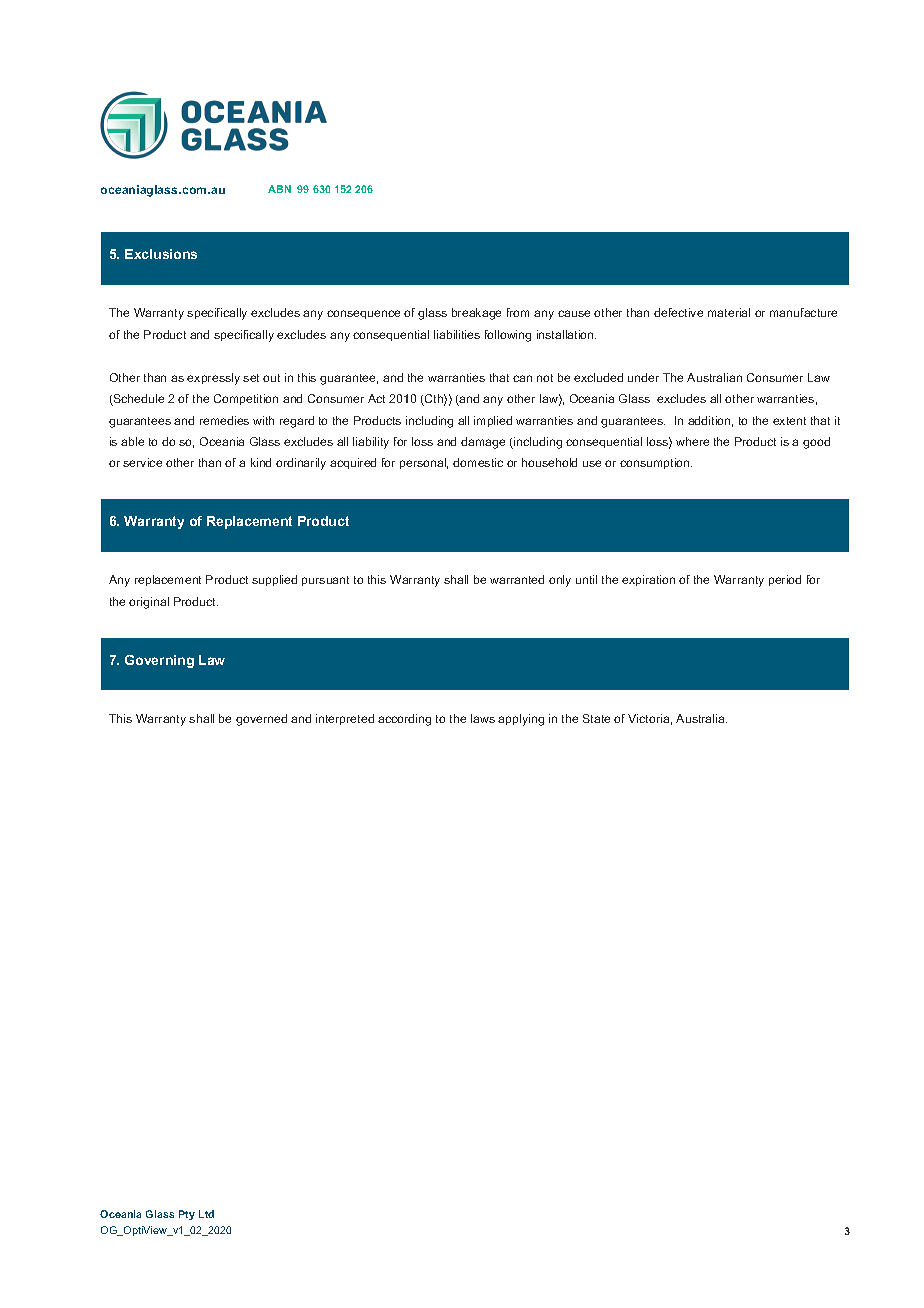 The image size is (924, 1308). What do you see at coordinates (261, 720) in the image?
I see `governed` at bounding box center [261, 720].
